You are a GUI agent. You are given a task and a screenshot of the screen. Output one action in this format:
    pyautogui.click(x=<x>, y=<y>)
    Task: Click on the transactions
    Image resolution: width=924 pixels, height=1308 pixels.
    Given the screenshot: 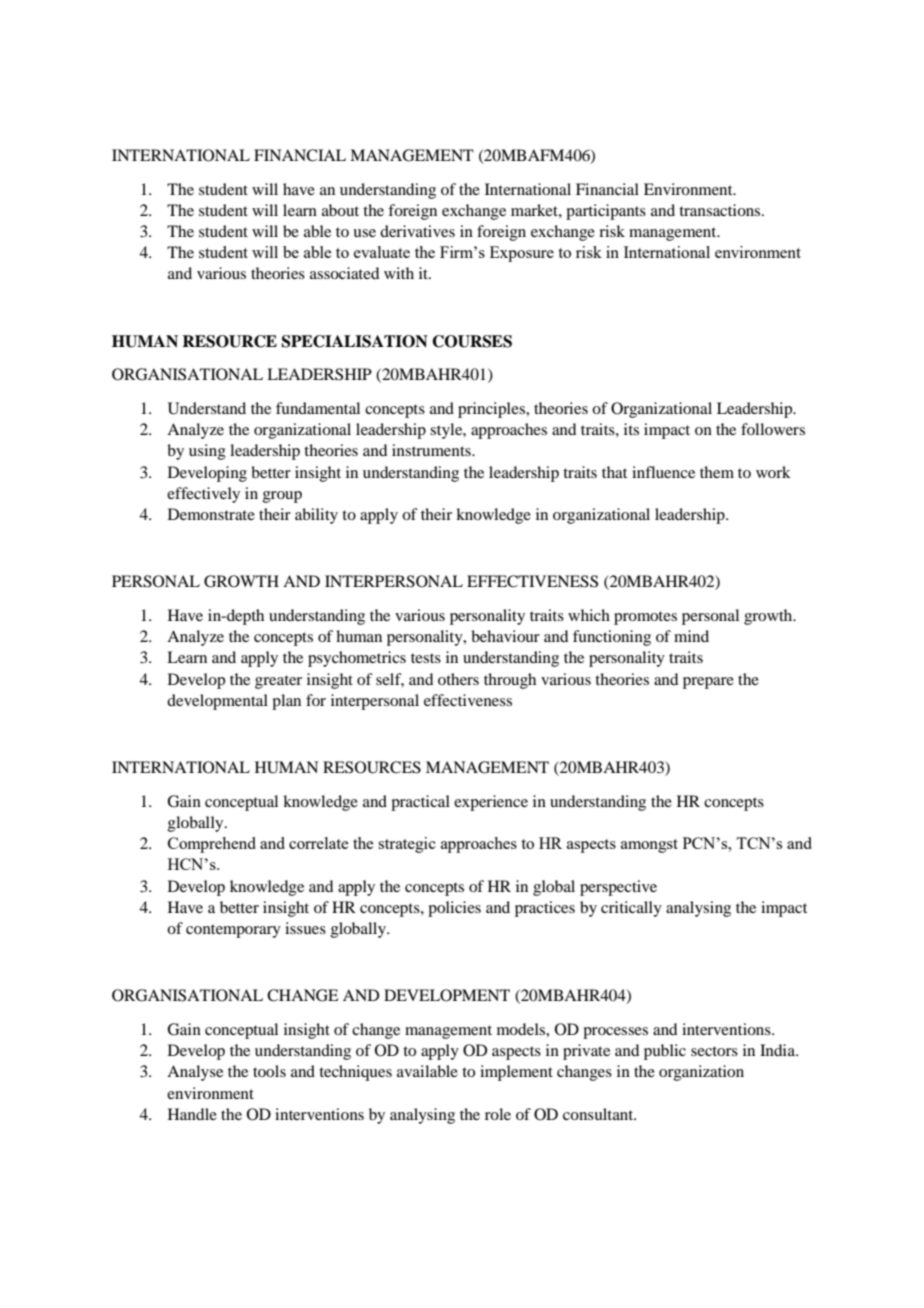 What is the action you would take?
    pyautogui.click(x=721, y=210)
